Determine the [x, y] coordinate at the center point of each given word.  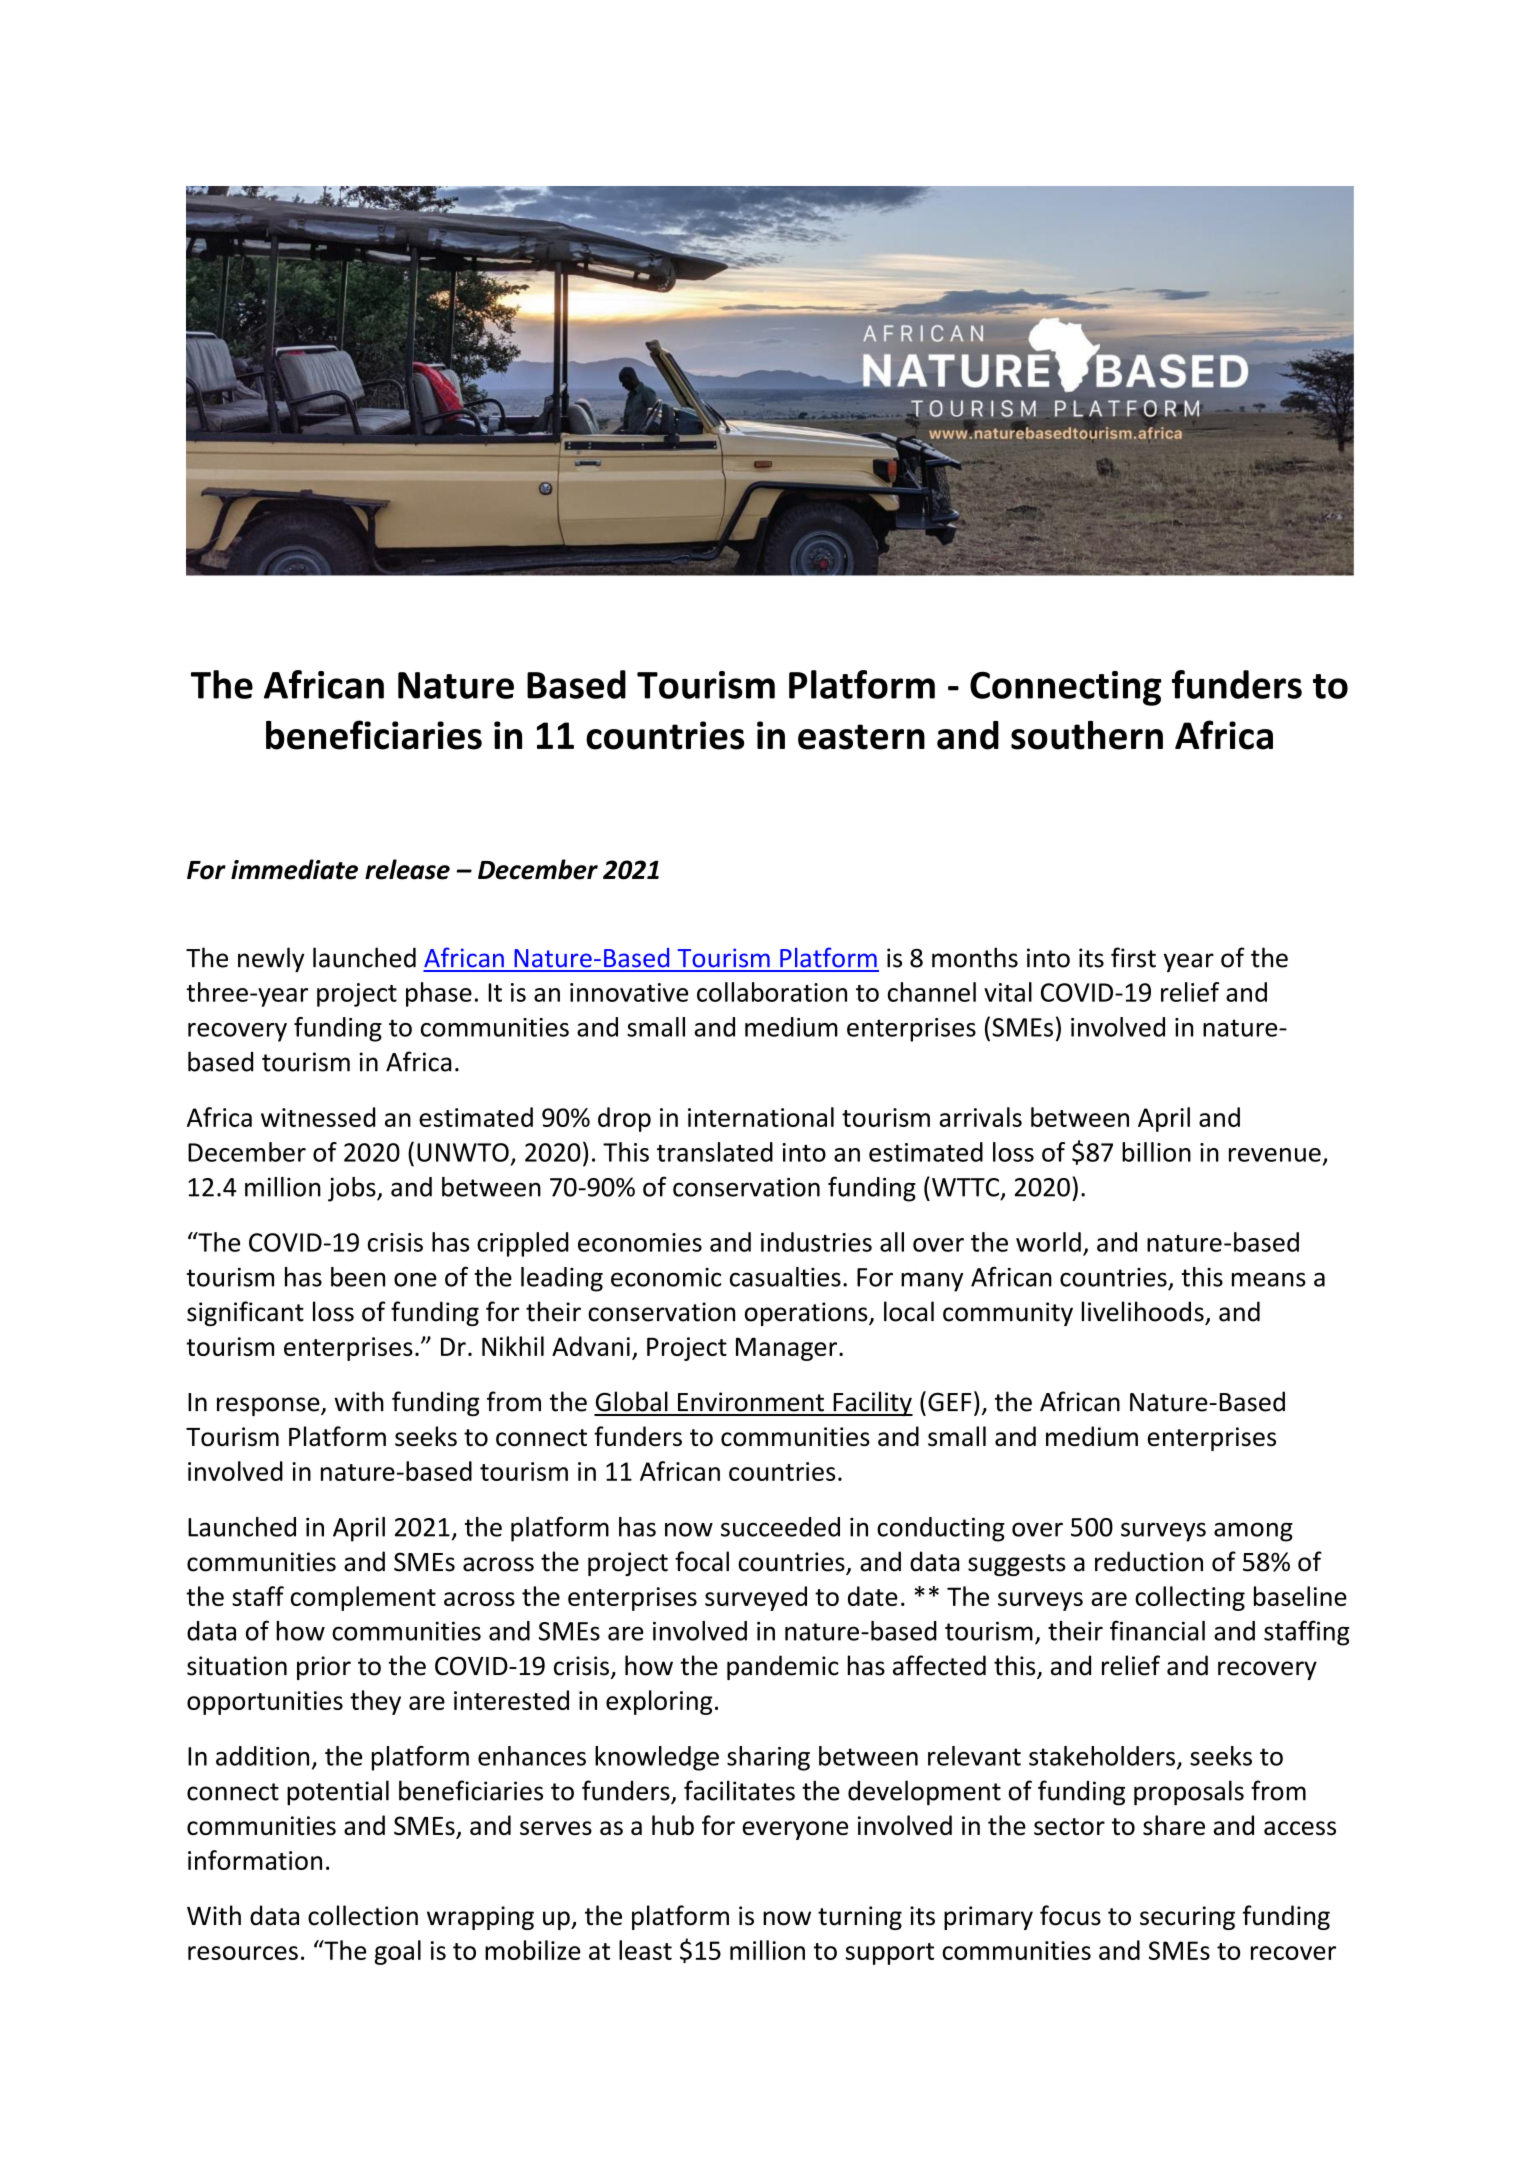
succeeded [780, 1527]
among [1253, 1532]
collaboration [772, 992]
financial [1157, 1630]
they [375, 1702]
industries [816, 1242]
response [269, 1406]
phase [439, 994]
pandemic [783, 1667]
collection [363, 1915]
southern [1087, 735]
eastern [861, 737]
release [407, 869]
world [1048, 1242]
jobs [353, 1189]
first [1133, 957]
